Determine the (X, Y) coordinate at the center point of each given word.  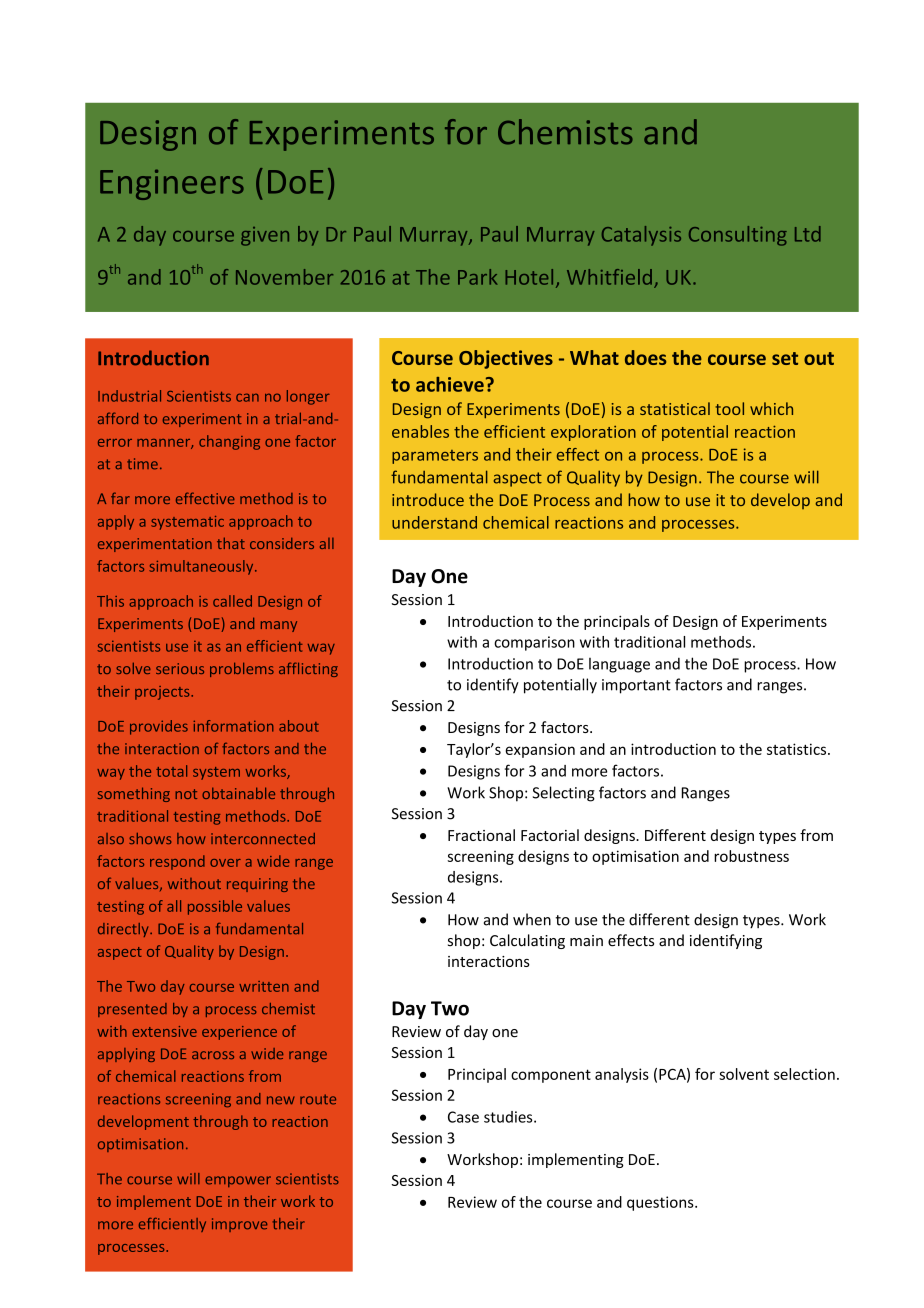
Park (477, 277)
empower (238, 1181)
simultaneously (202, 567)
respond (177, 862)
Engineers (172, 184)
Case (463, 1117)
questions (661, 1203)
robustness (751, 856)
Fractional (481, 835)
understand (434, 522)
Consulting (738, 236)
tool (729, 408)
